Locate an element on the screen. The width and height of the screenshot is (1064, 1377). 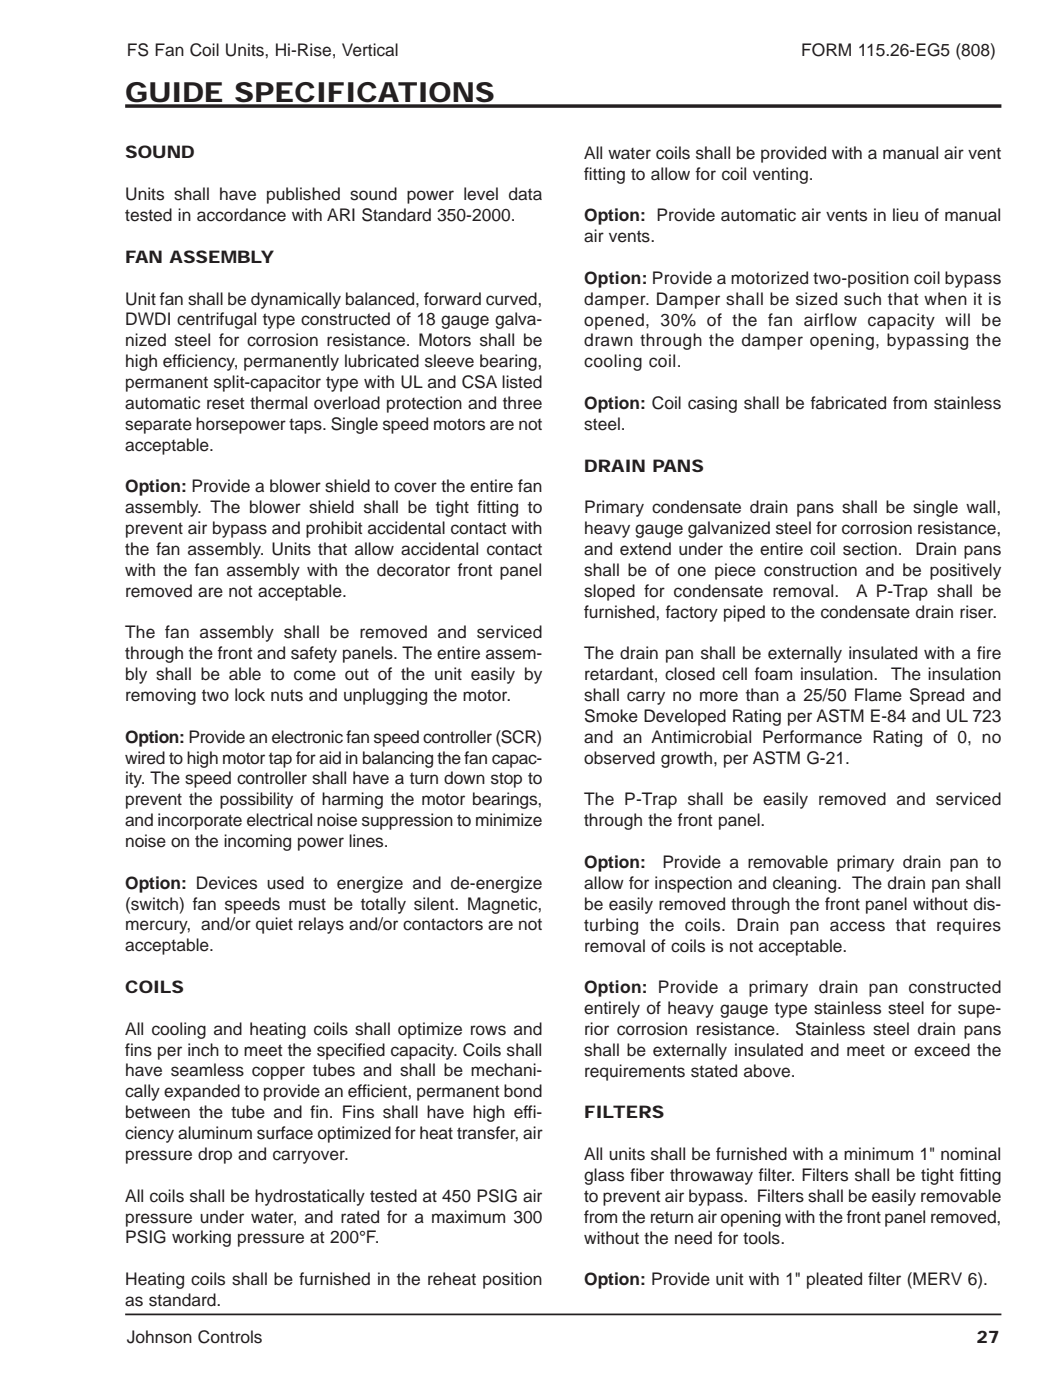
maximum is located at coordinates (468, 1217).
